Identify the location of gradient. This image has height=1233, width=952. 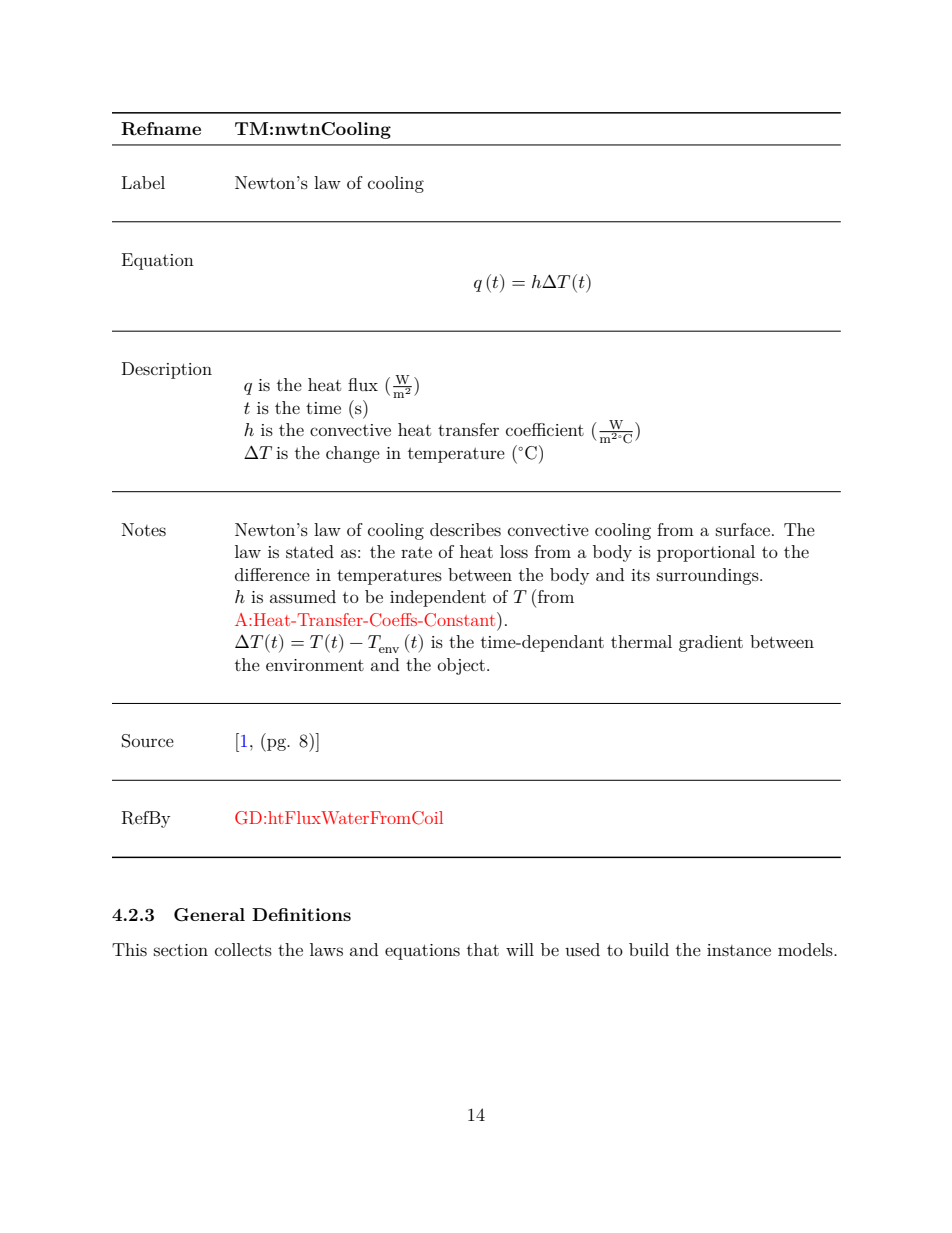
(711, 643).
